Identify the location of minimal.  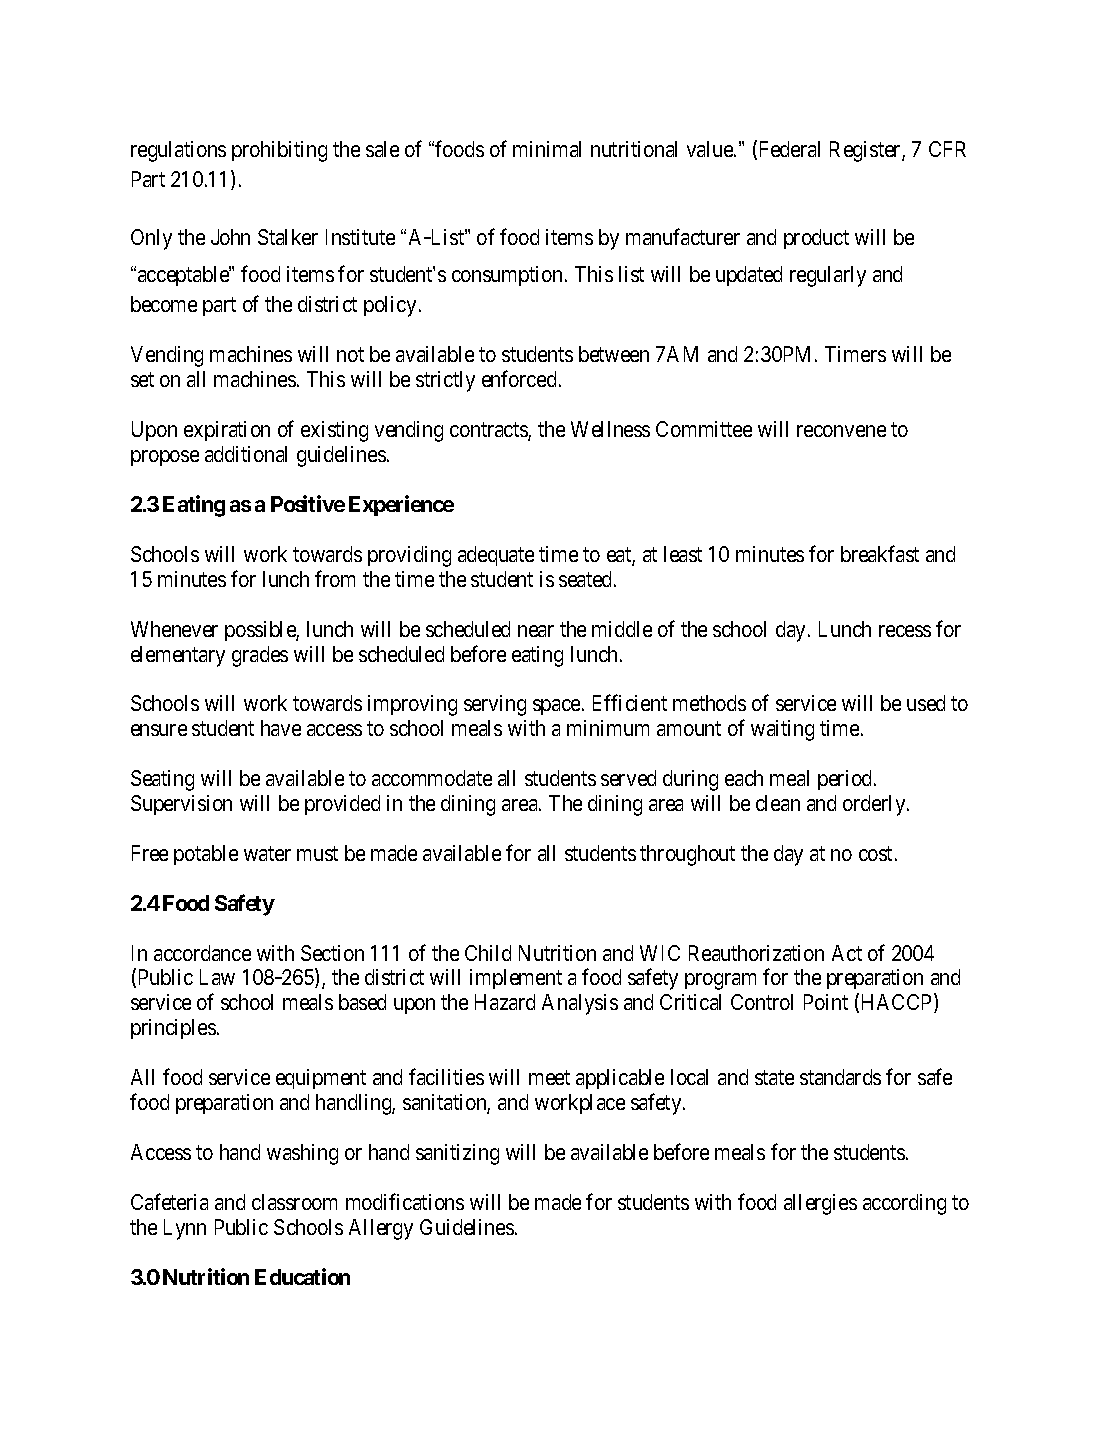
(547, 149).
